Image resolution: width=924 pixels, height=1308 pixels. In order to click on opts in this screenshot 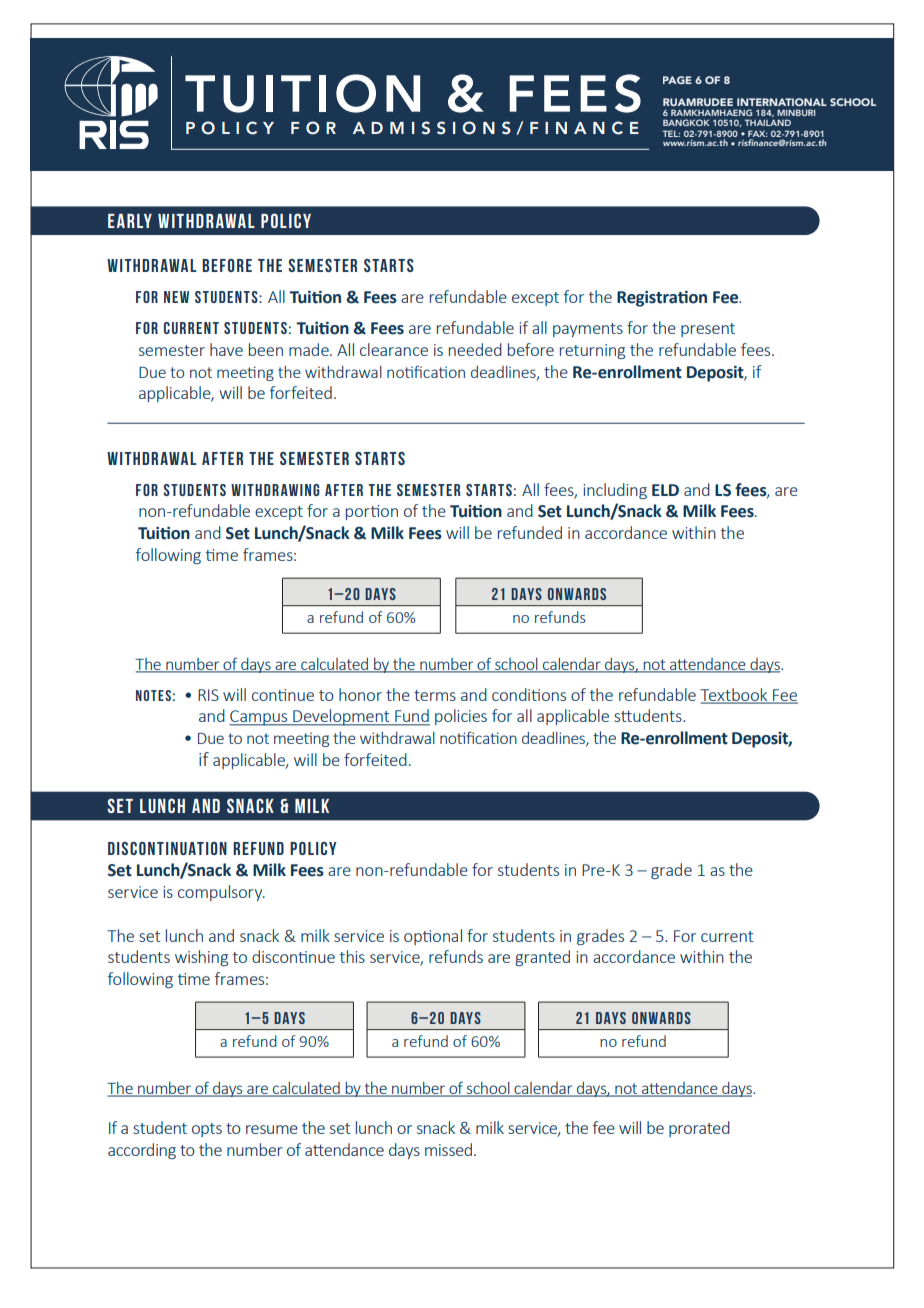, I will do `click(207, 1130)`.
